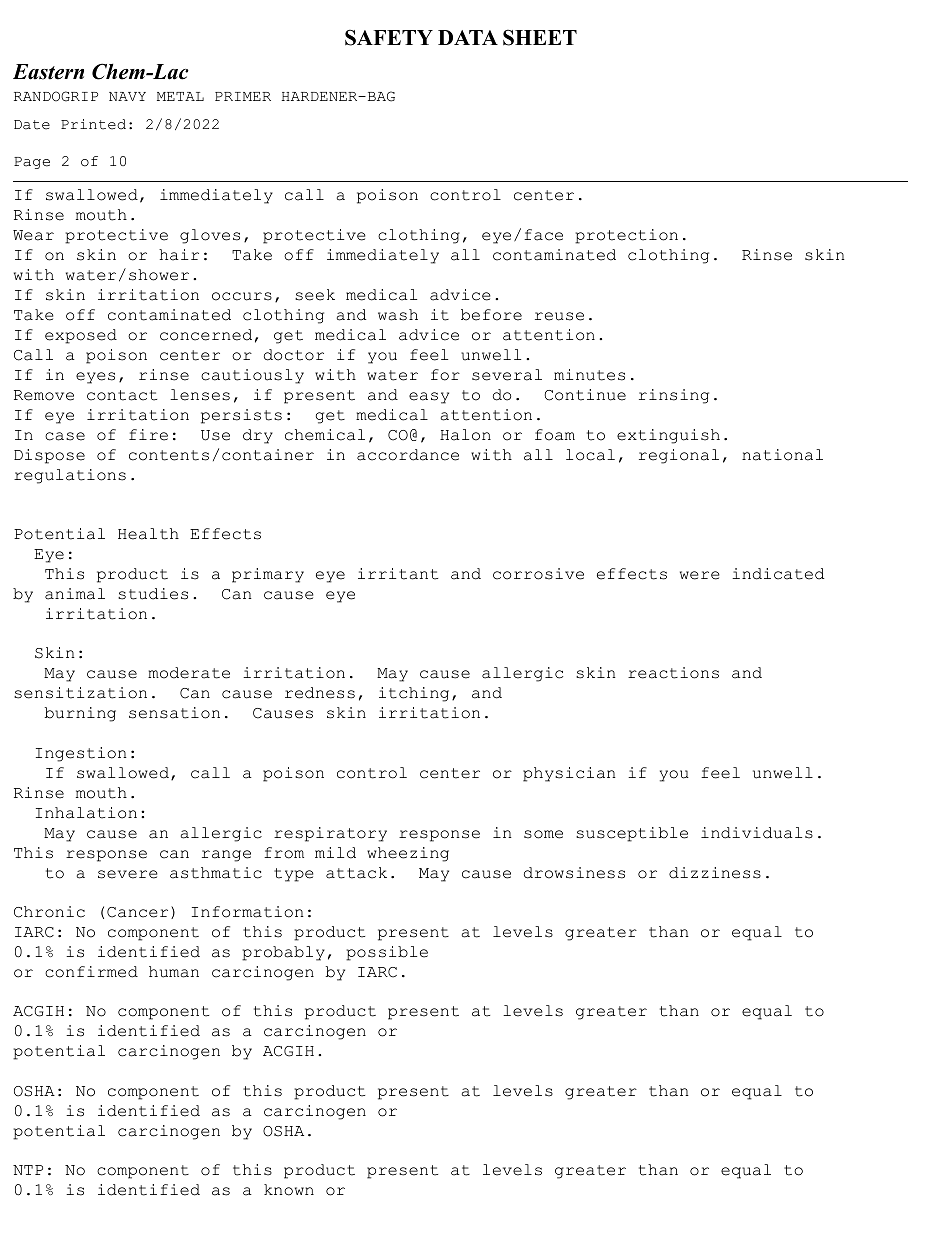  I want to click on SAFETY, so click(389, 37).
